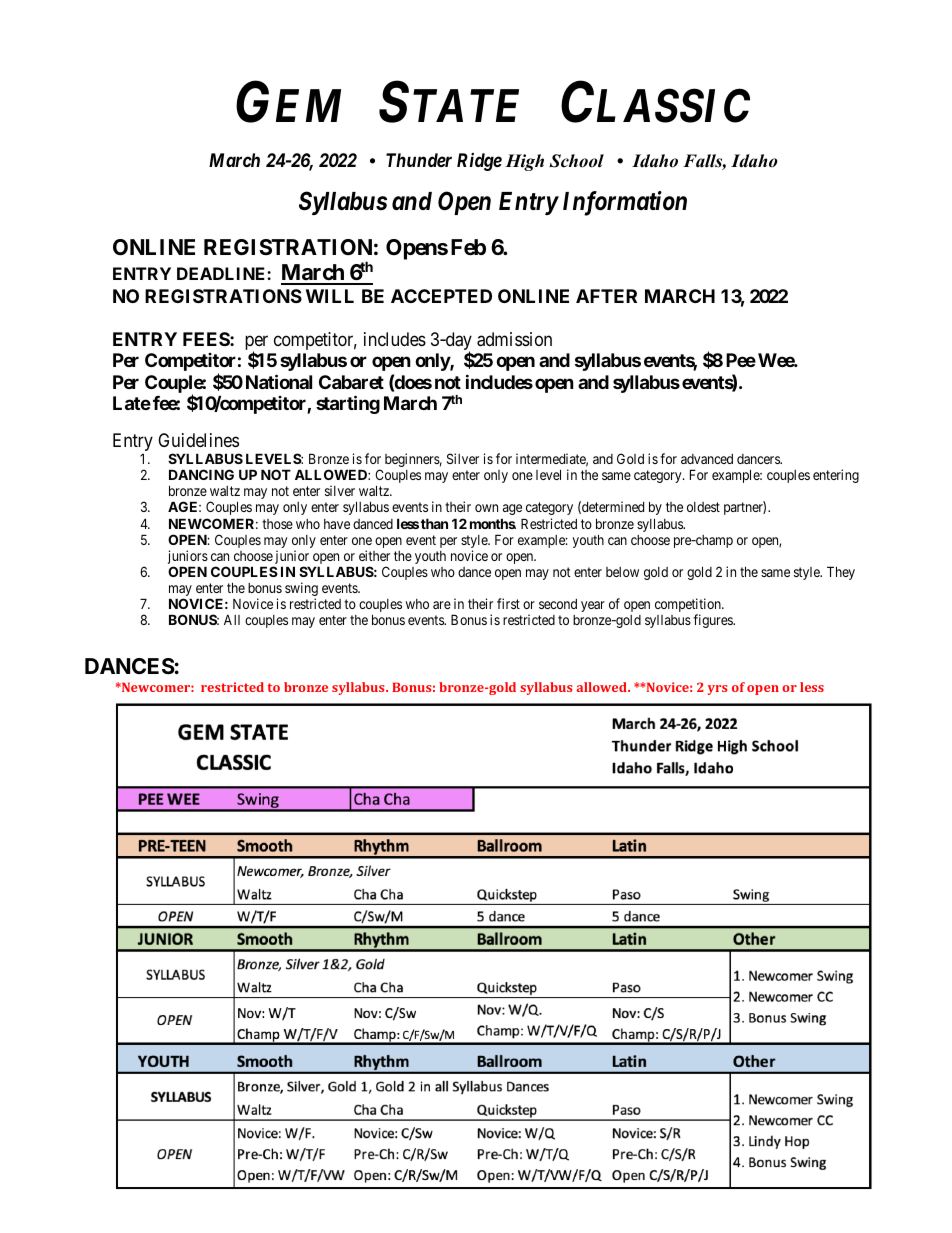  I want to click on own, so click(486, 508).
